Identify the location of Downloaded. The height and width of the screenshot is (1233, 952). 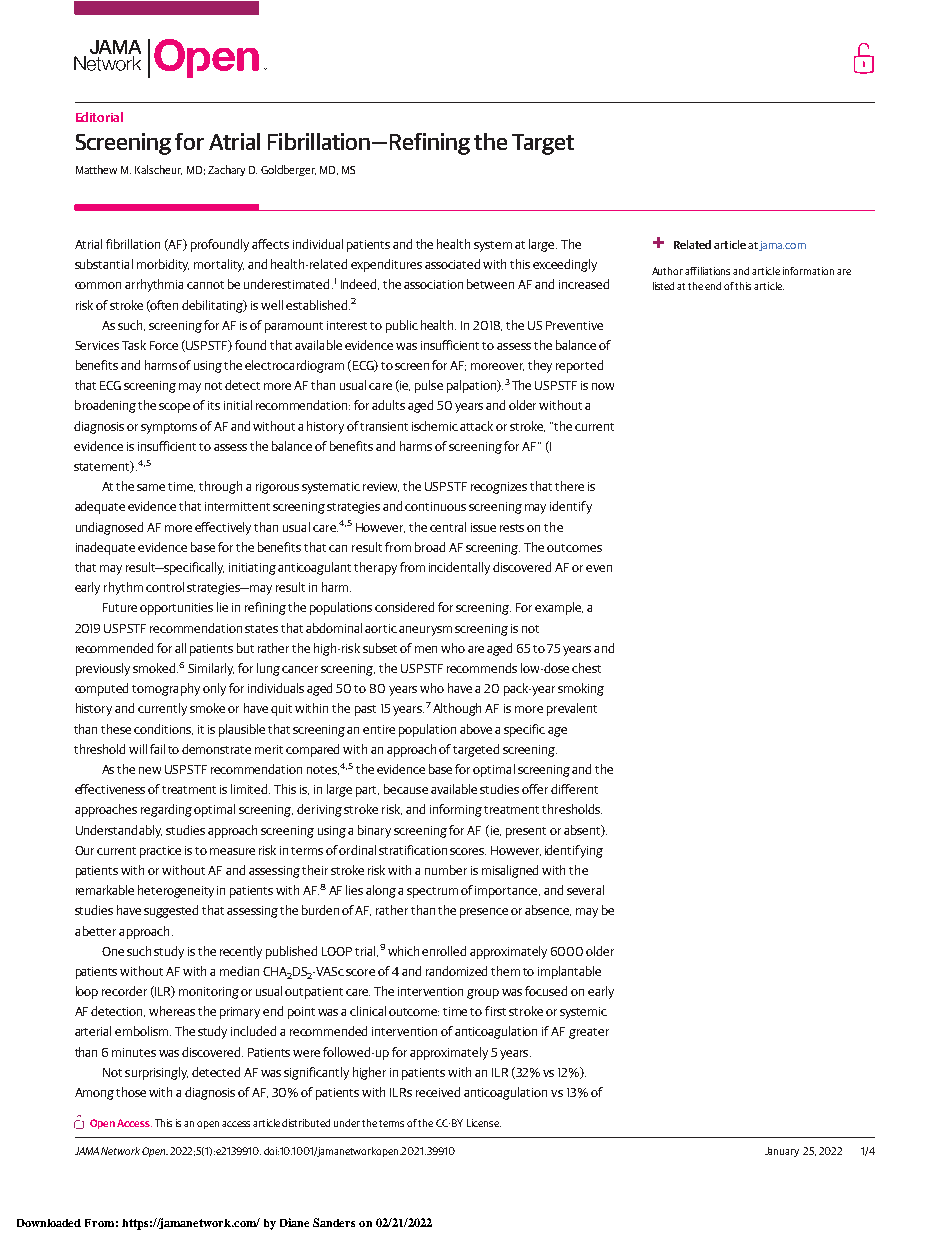
(49, 1223).
